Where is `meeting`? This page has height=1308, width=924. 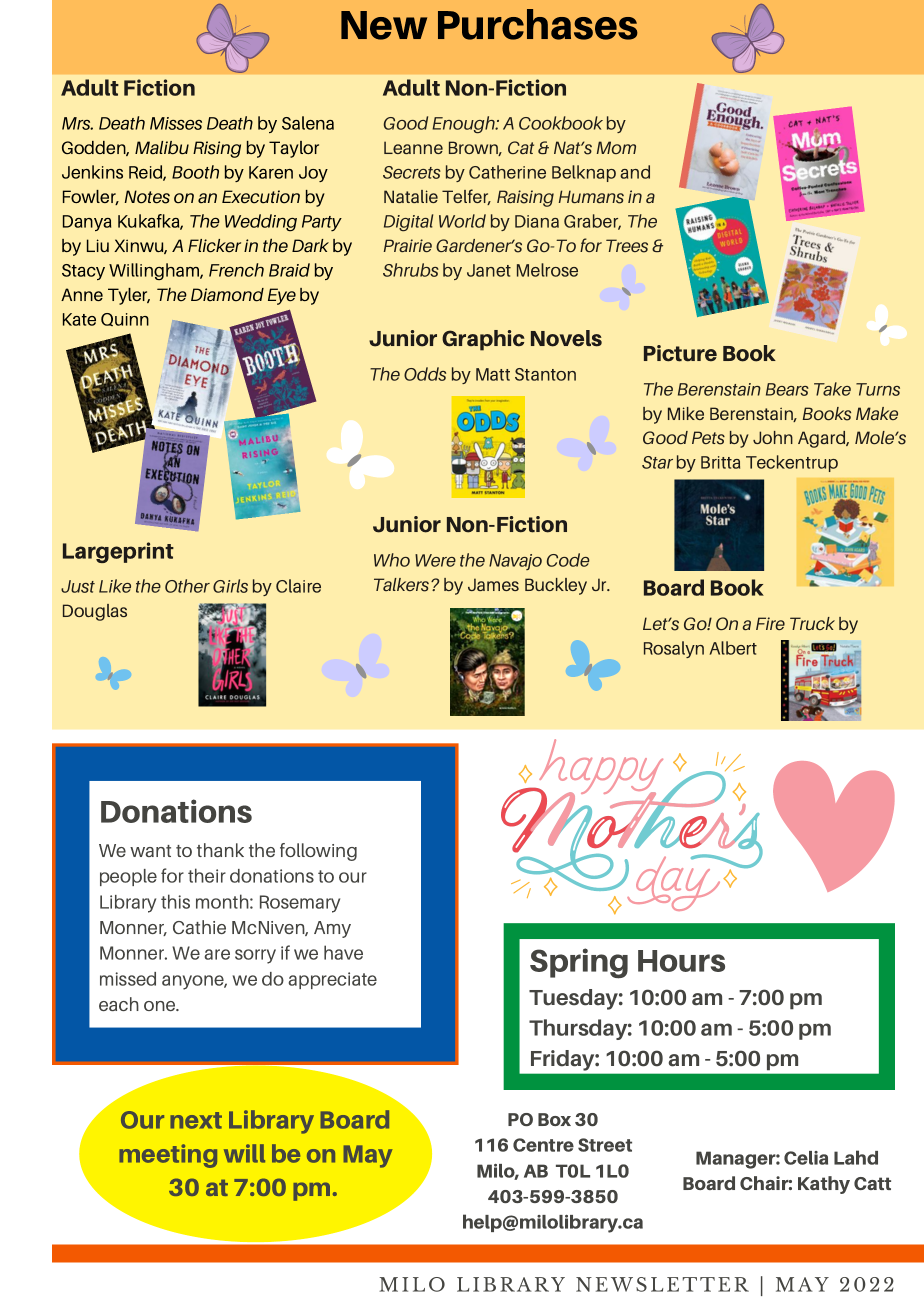
meeting is located at coordinates (168, 1156).
